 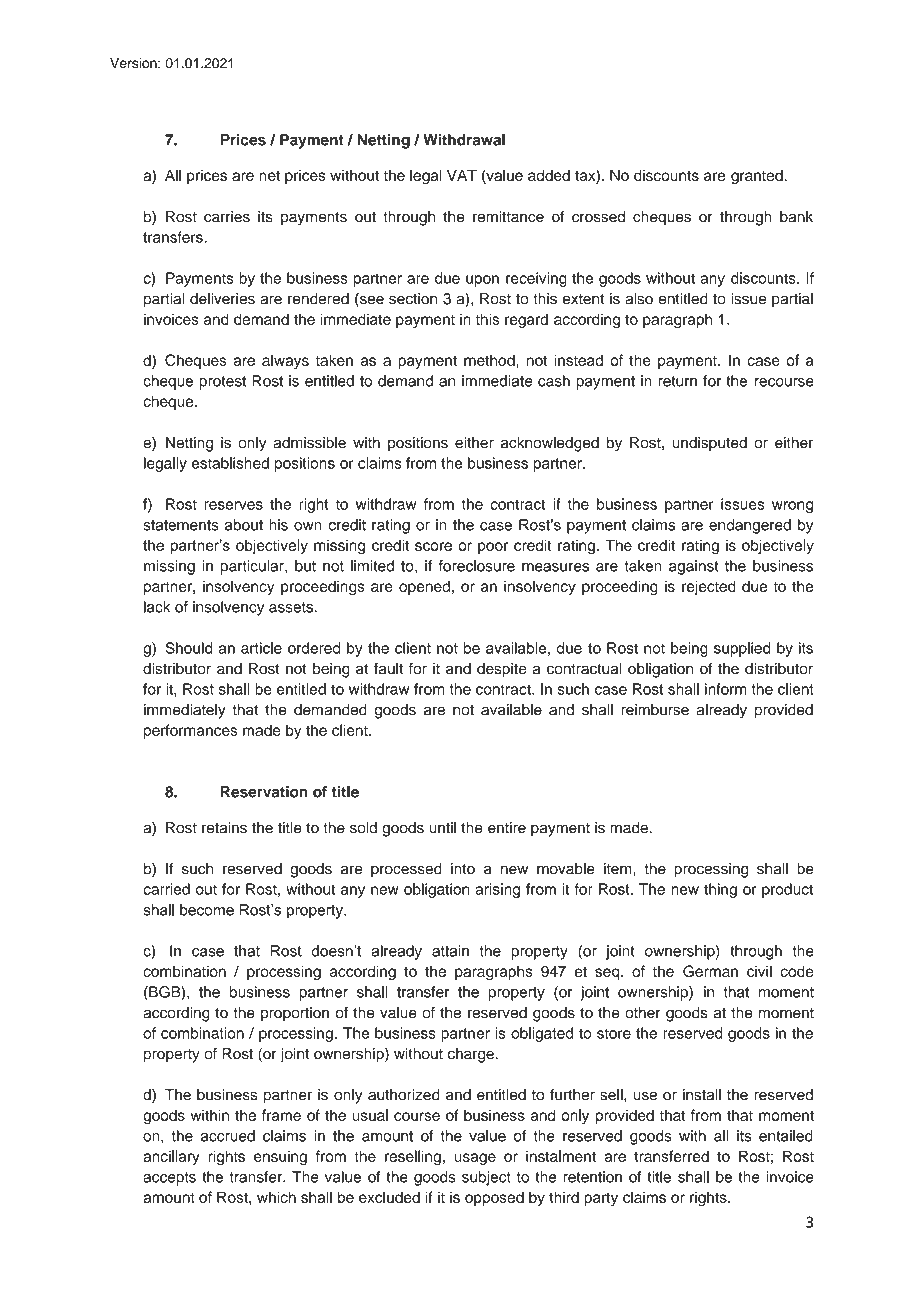 I want to click on retains, so click(x=224, y=828).
